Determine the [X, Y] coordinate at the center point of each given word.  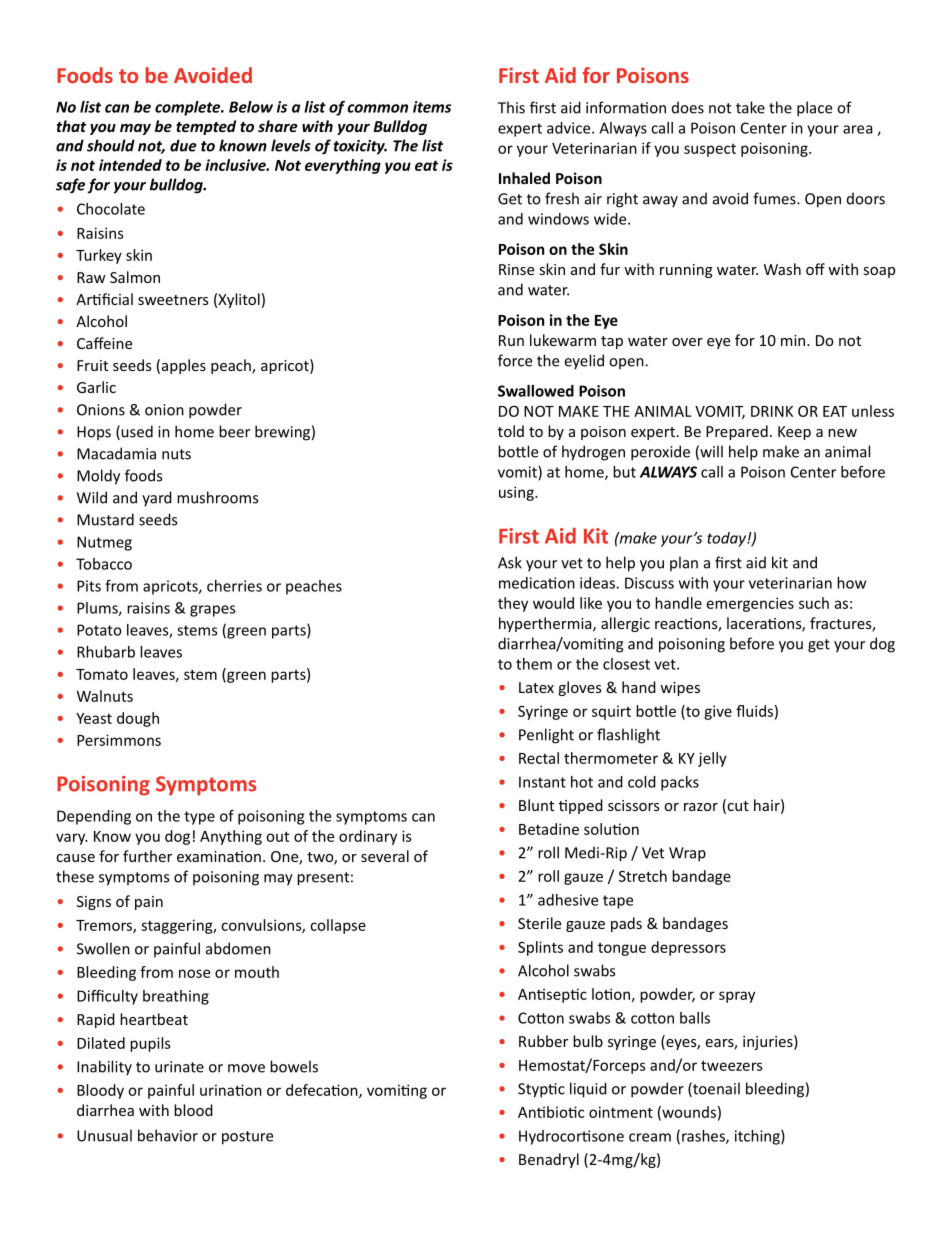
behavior [168, 1135]
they [513, 604]
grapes [212, 611]
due [183, 145]
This [511, 107]
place [814, 109]
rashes [704, 1137]
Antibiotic [551, 1112]
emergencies [750, 604]
